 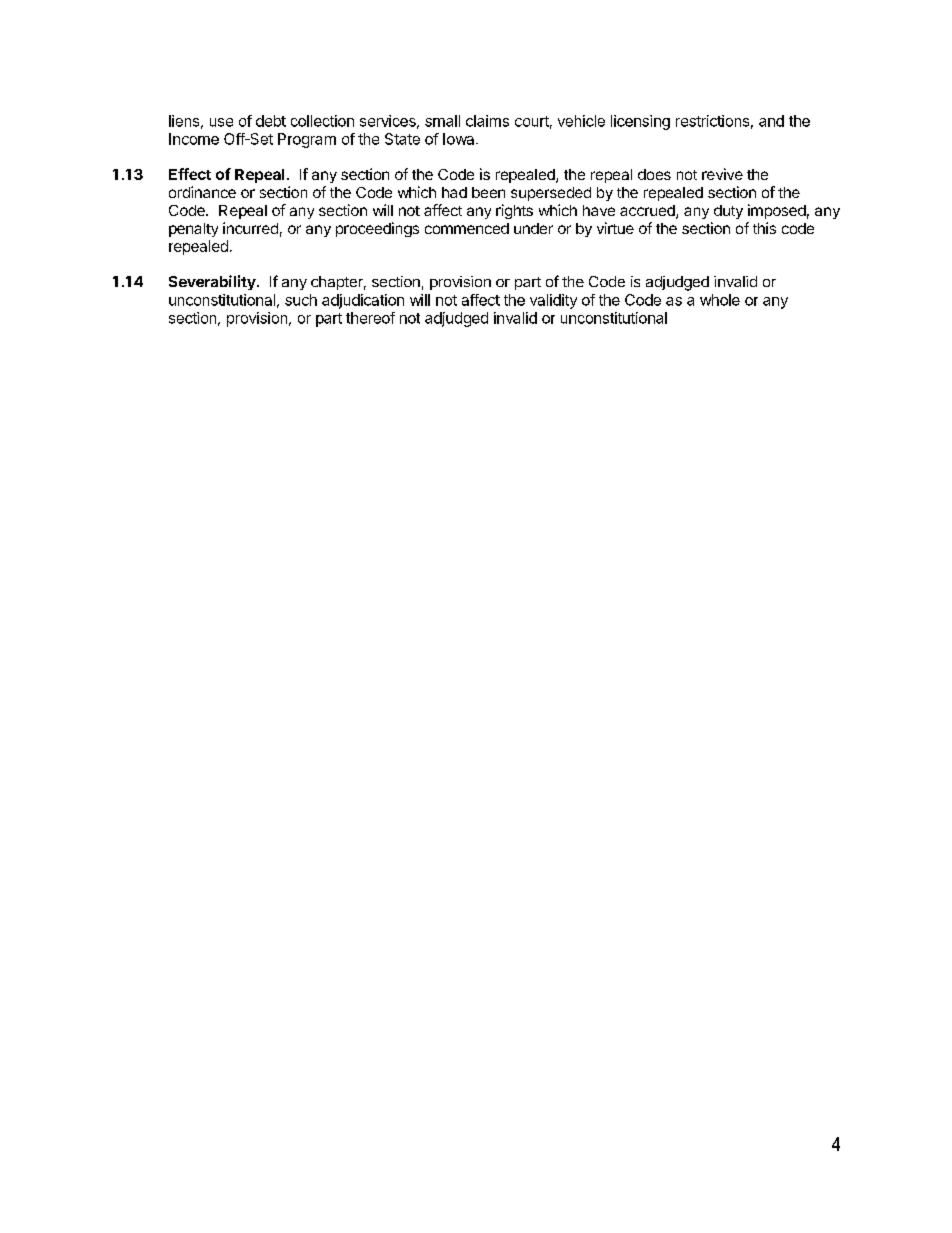 What do you see at coordinates (301, 300) in the image?
I see `such` at bounding box center [301, 300].
